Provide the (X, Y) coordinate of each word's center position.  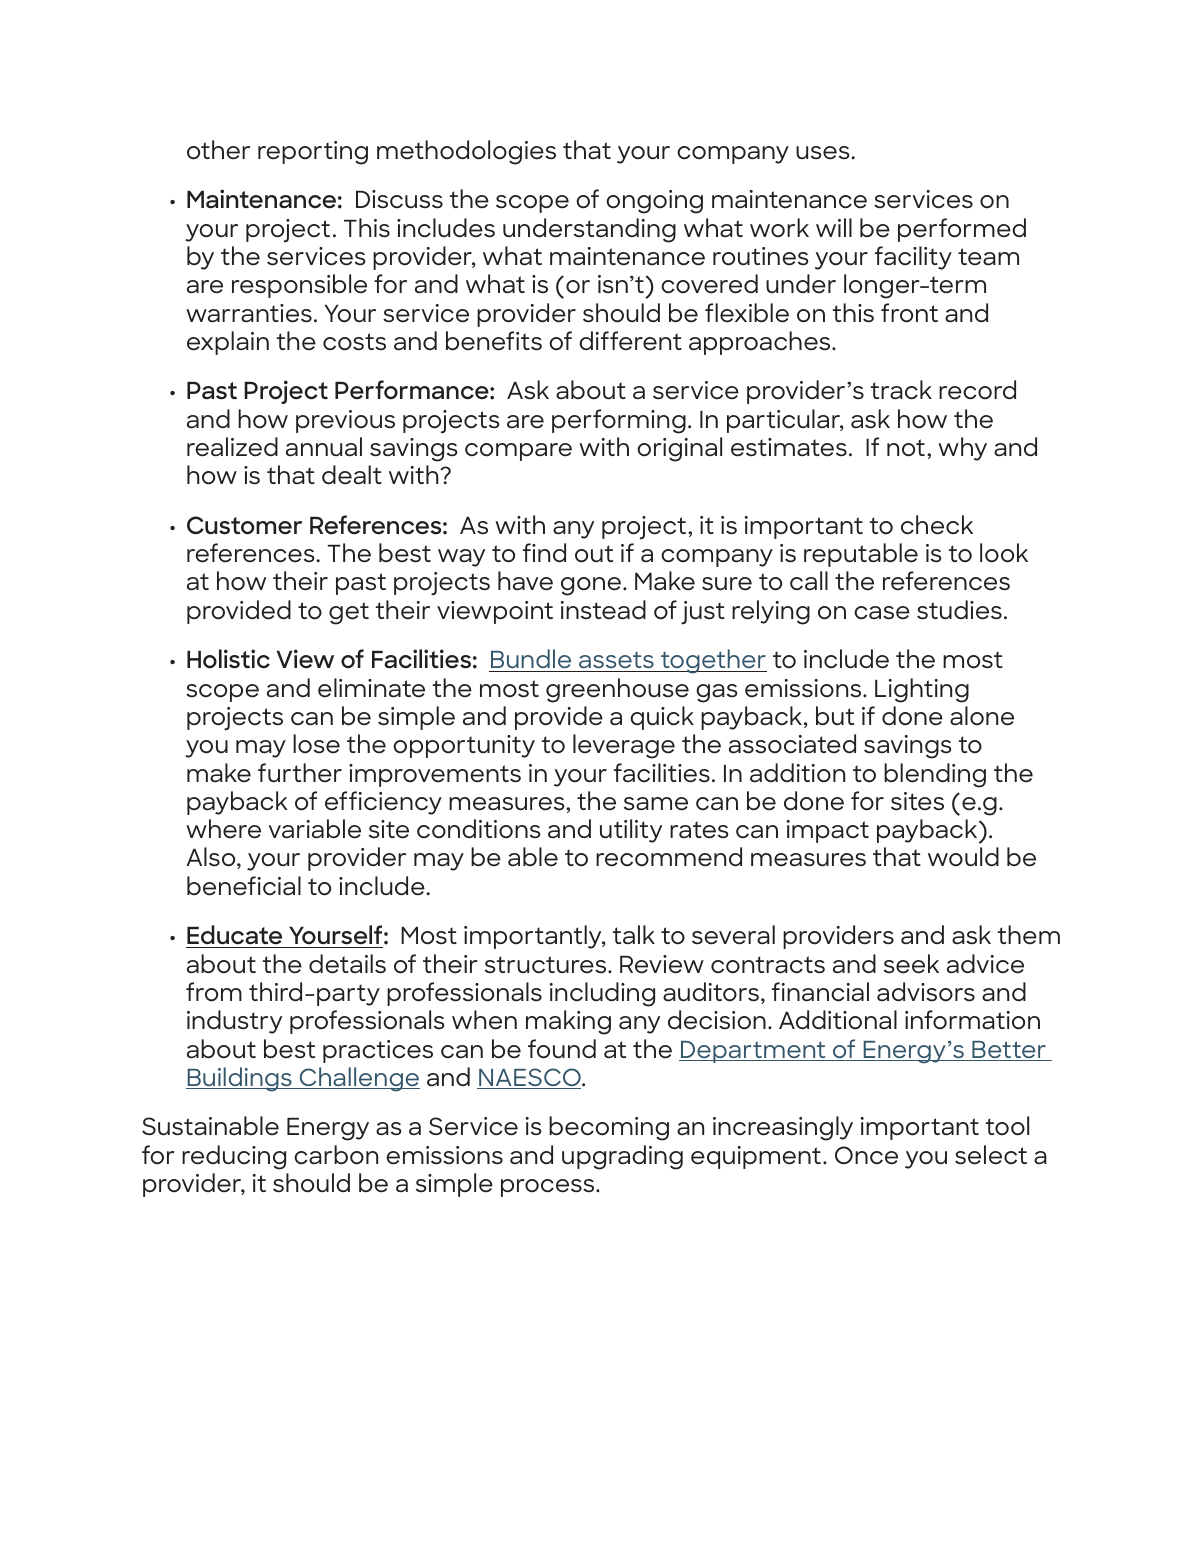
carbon (336, 1155)
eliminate (371, 688)
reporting (313, 153)
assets (616, 662)
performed (962, 230)
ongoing (654, 202)
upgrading (622, 1157)
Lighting (922, 690)
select (991, 1155)
